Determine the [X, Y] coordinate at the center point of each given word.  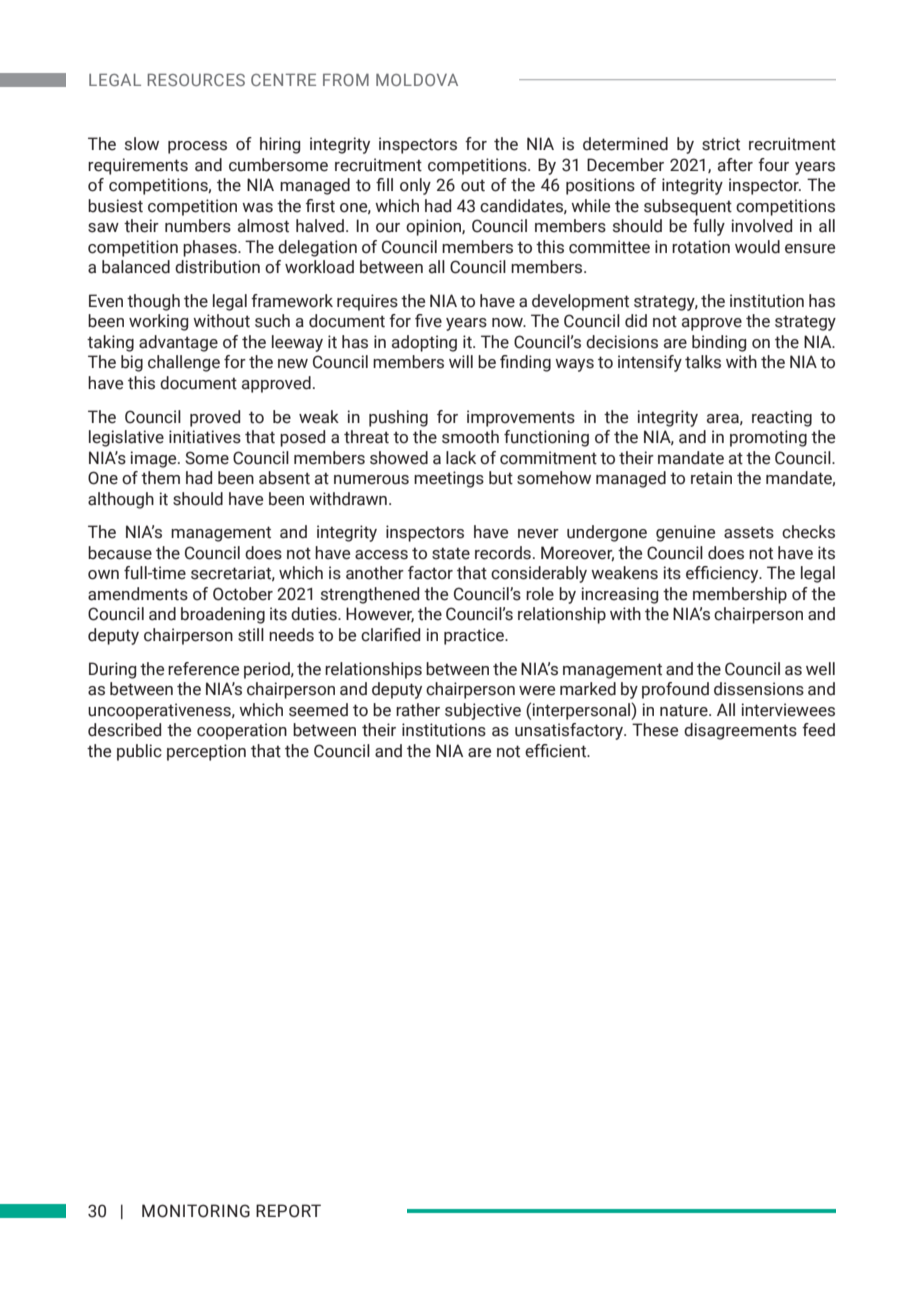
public [139, 752]
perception [206, 752]
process [197, 147]
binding [719, 343]
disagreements [740, 731]
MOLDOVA [417, 80]
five [428, 321]
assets [749, 533]
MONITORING [196, 1211]
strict [721, 144]
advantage [178, 343]
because [120, 553]
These [655, 730]
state [451, 554]
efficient [557, 751]
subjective [483, 711]
